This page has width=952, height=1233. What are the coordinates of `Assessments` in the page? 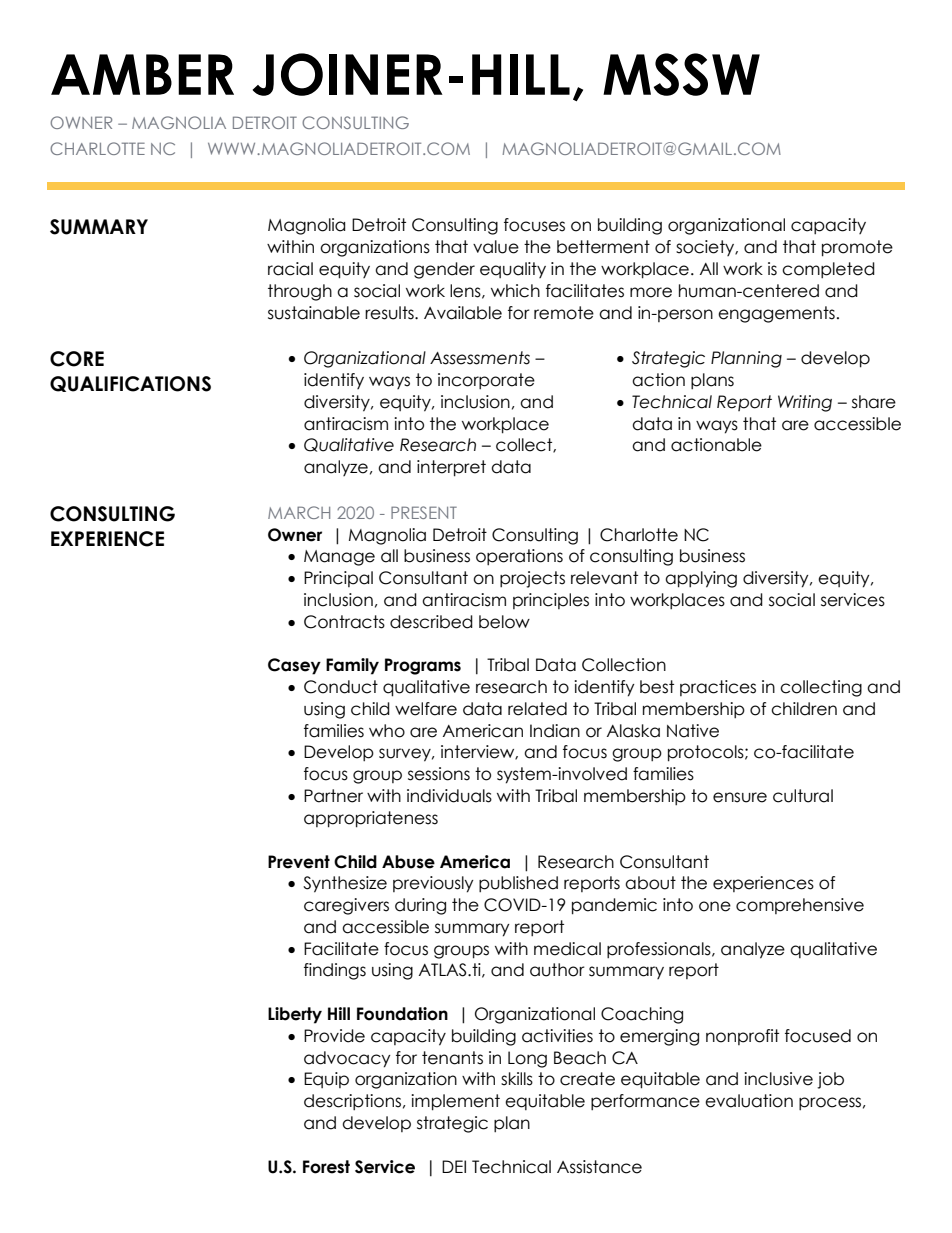 It's located at (480, 358).
